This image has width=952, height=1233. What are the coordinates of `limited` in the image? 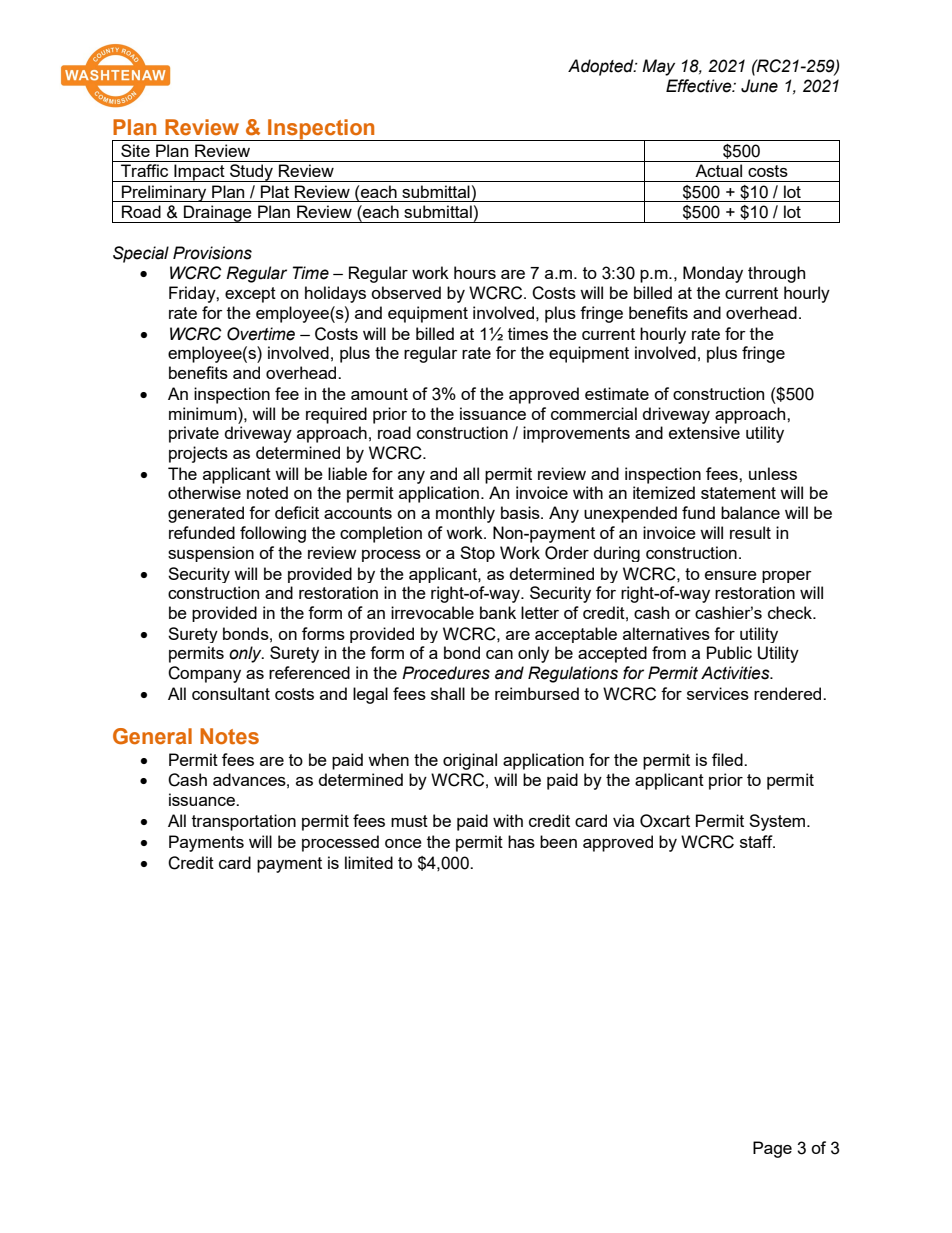 It's located at (369, 862).
